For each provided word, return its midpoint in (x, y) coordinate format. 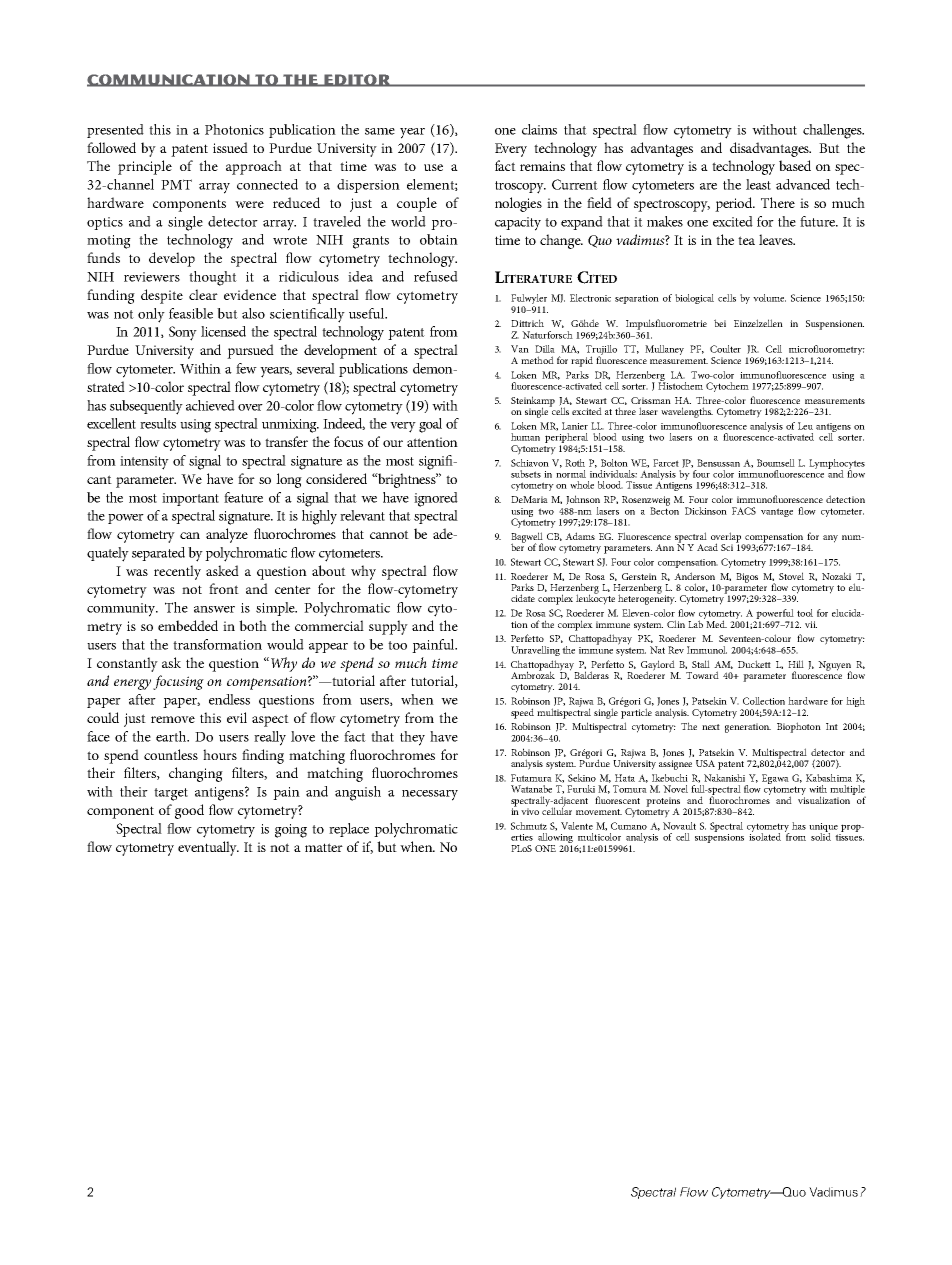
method (537, 360)
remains (542, 166)
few (246, 368)
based (795, 165)
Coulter (725, 349)
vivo (530, 811)
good (189, 811)
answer (214, 609)
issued (230, 147)
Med (715, 623)
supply (388, 627)
